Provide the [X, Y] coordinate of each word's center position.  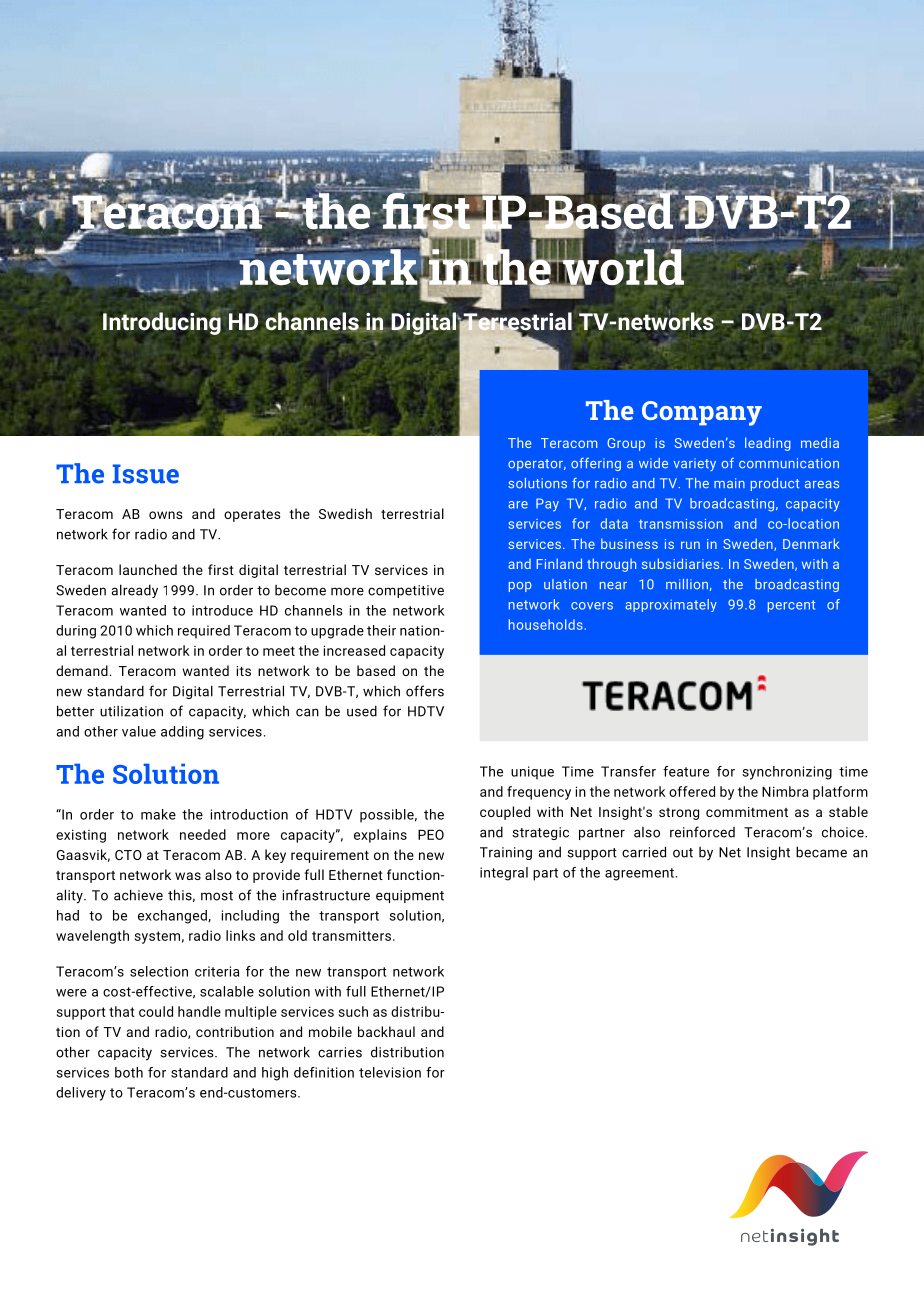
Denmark [811, 543]
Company [702, 413]
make [158, 814]
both [129, 1072]
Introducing [162, 322]
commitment [747, 812]
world [622, 267]
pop [520, 587]
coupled [505, 813]
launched [148, 569]
